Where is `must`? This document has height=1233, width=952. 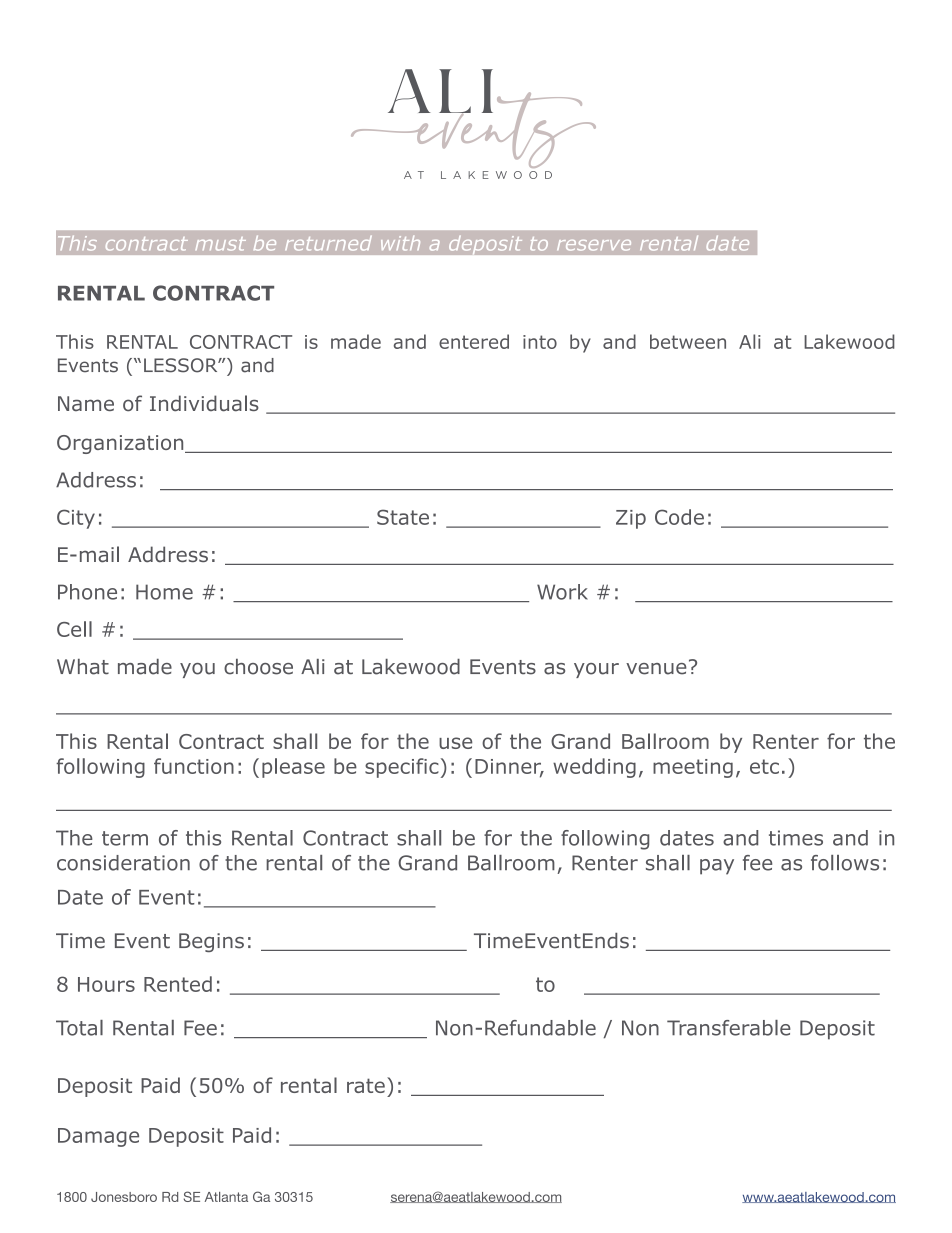 must is located at coordinates (221, 244).
